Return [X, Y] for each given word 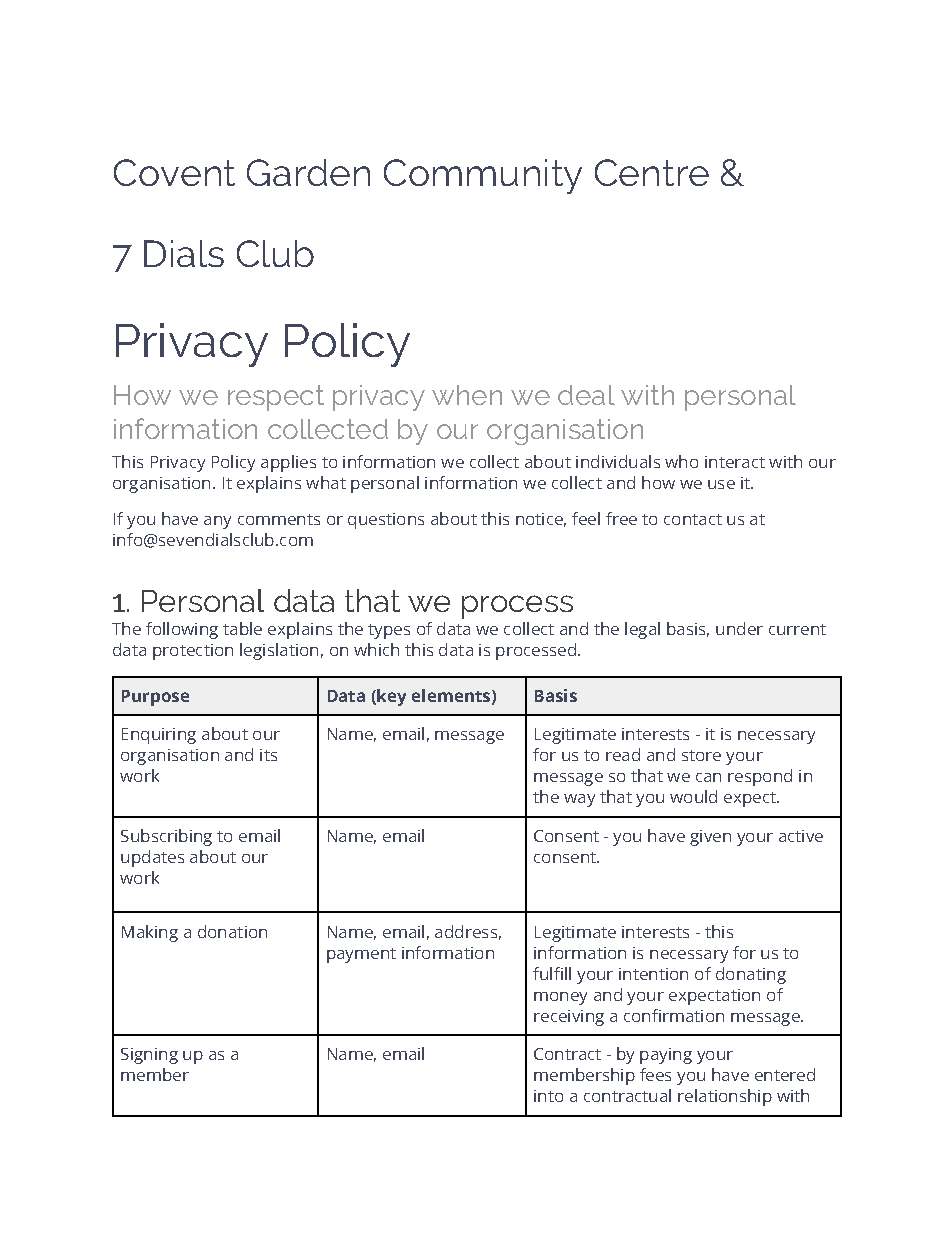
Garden [308, 172]
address [466, 931]
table [242, 628]
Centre [652, 172]
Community [483, 176]
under [739, 628]
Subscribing [166, 837]
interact [735, 462]
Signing [149, 1056]
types [389, 631]
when [467, 395]
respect [276, 398]
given [710, 838]
